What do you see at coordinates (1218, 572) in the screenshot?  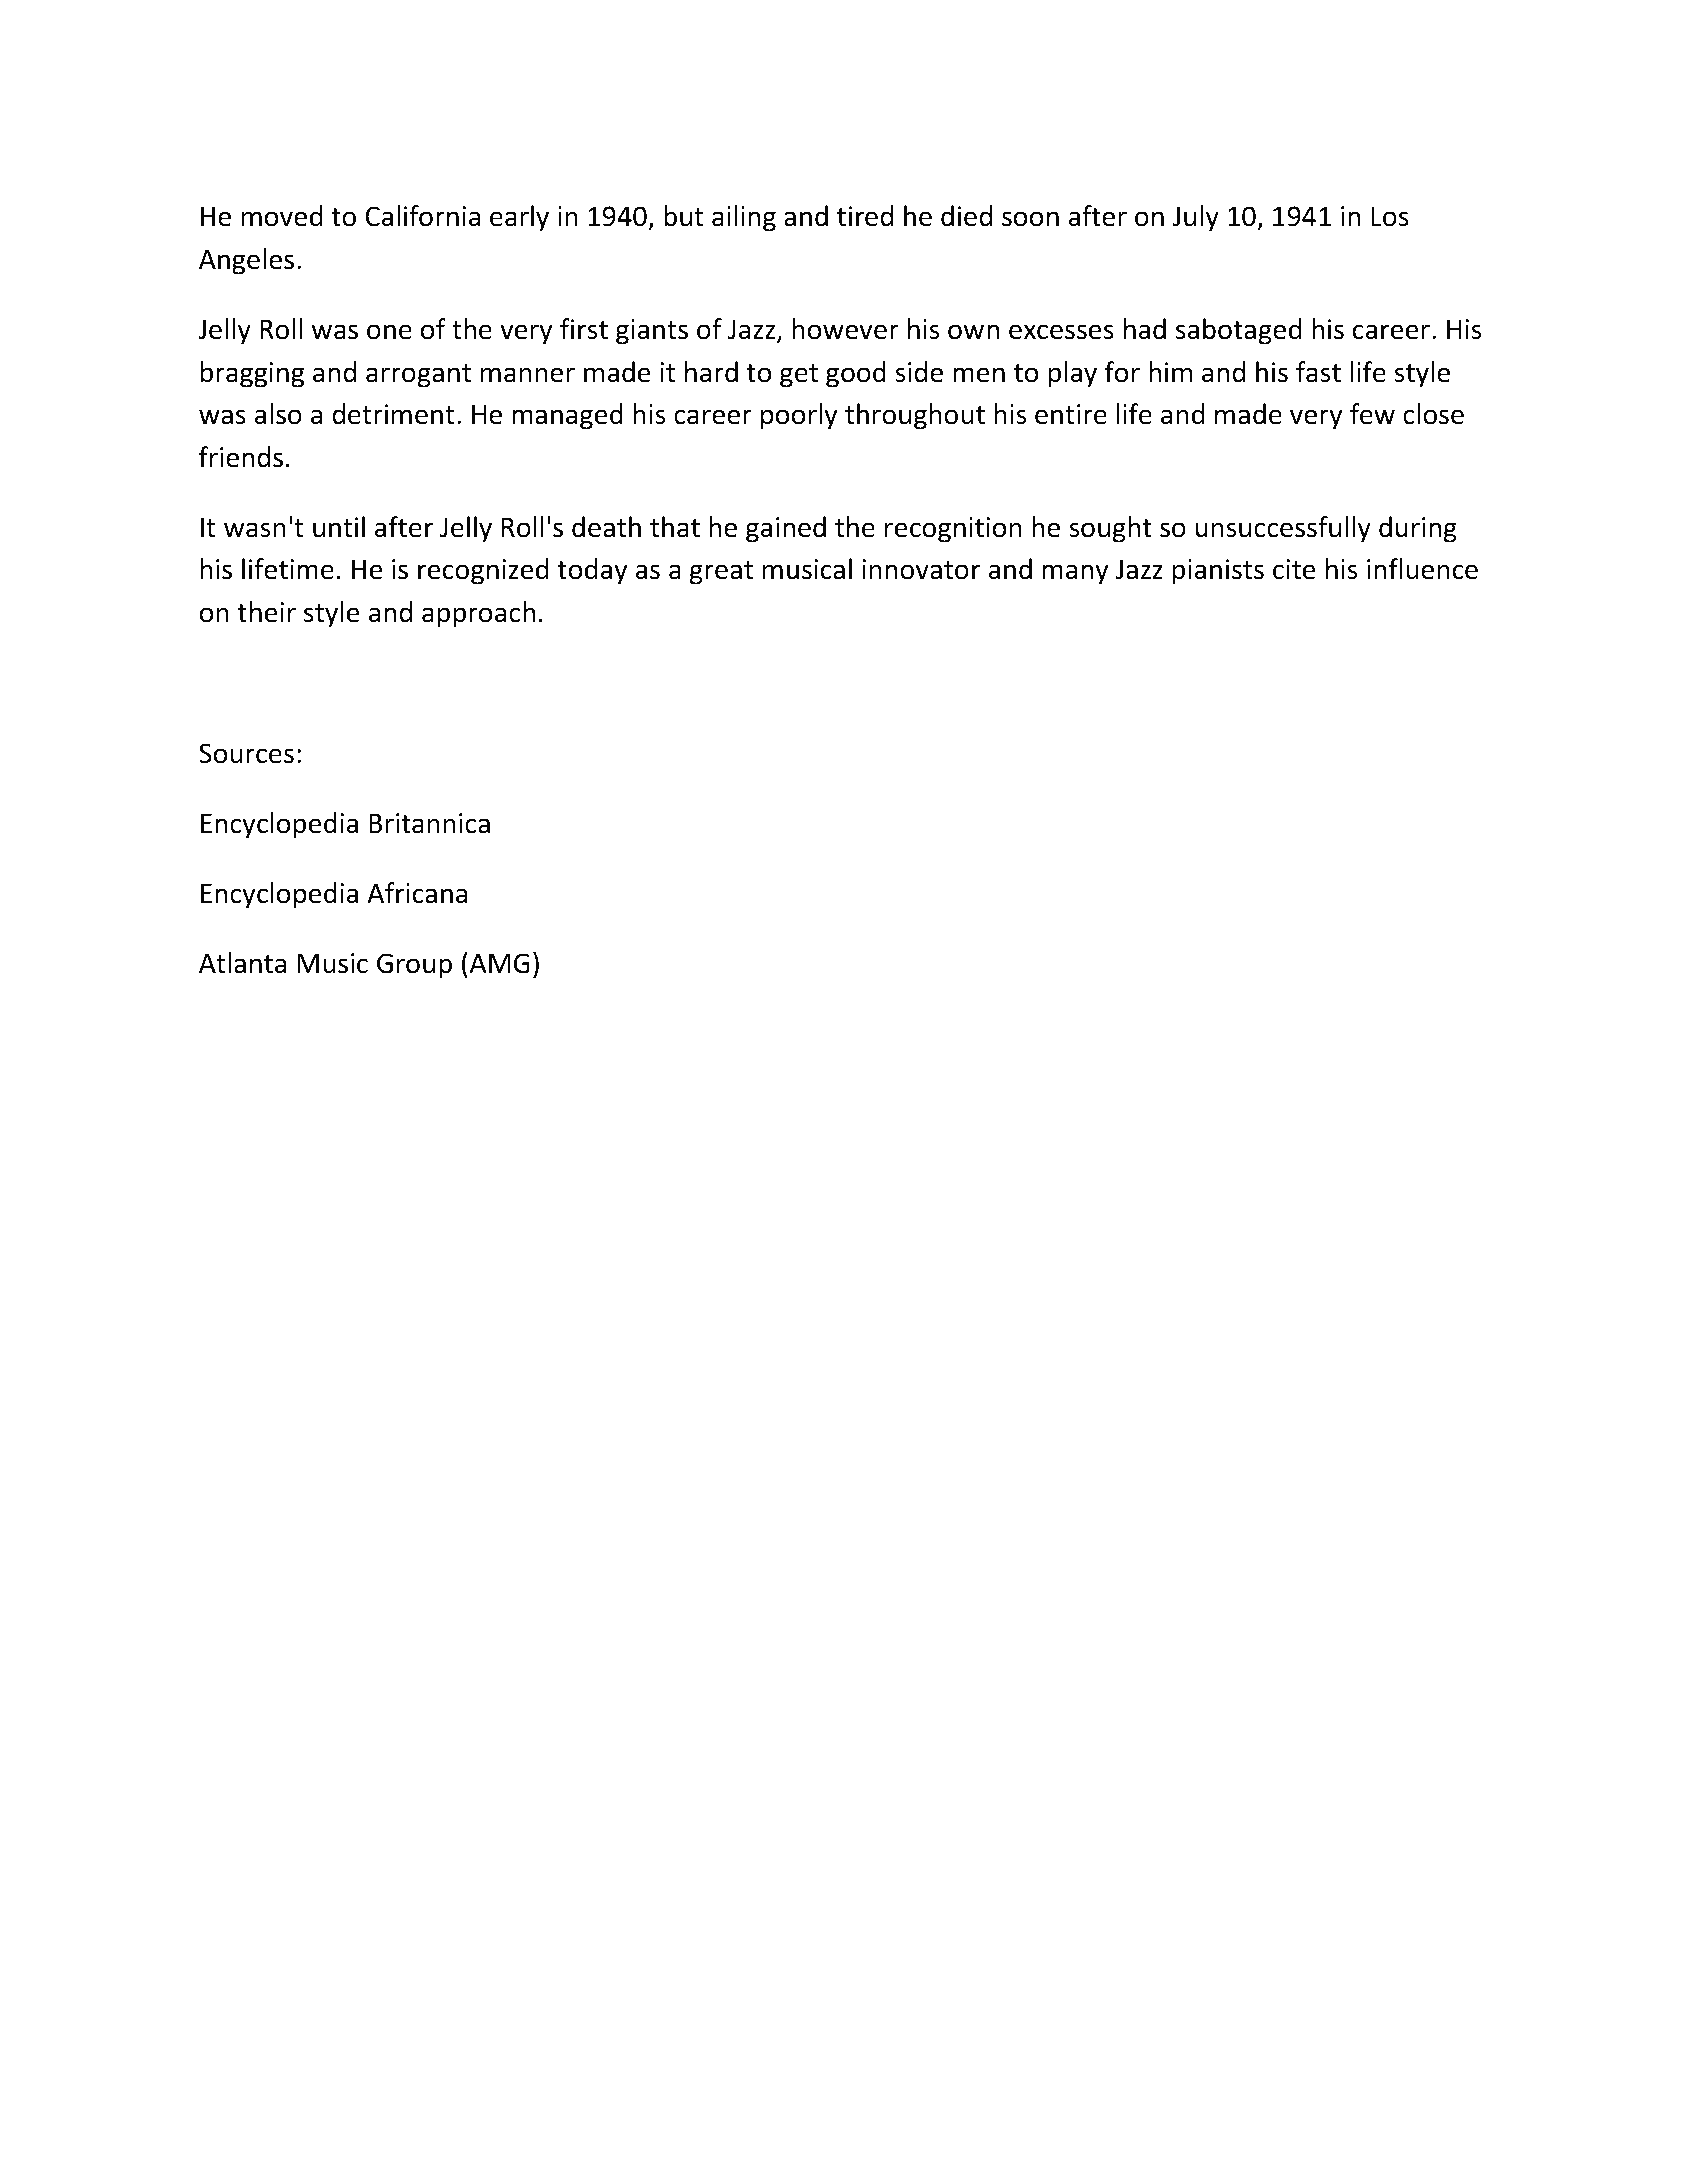 I see `pianists` at bounding box center [1218, 572].
